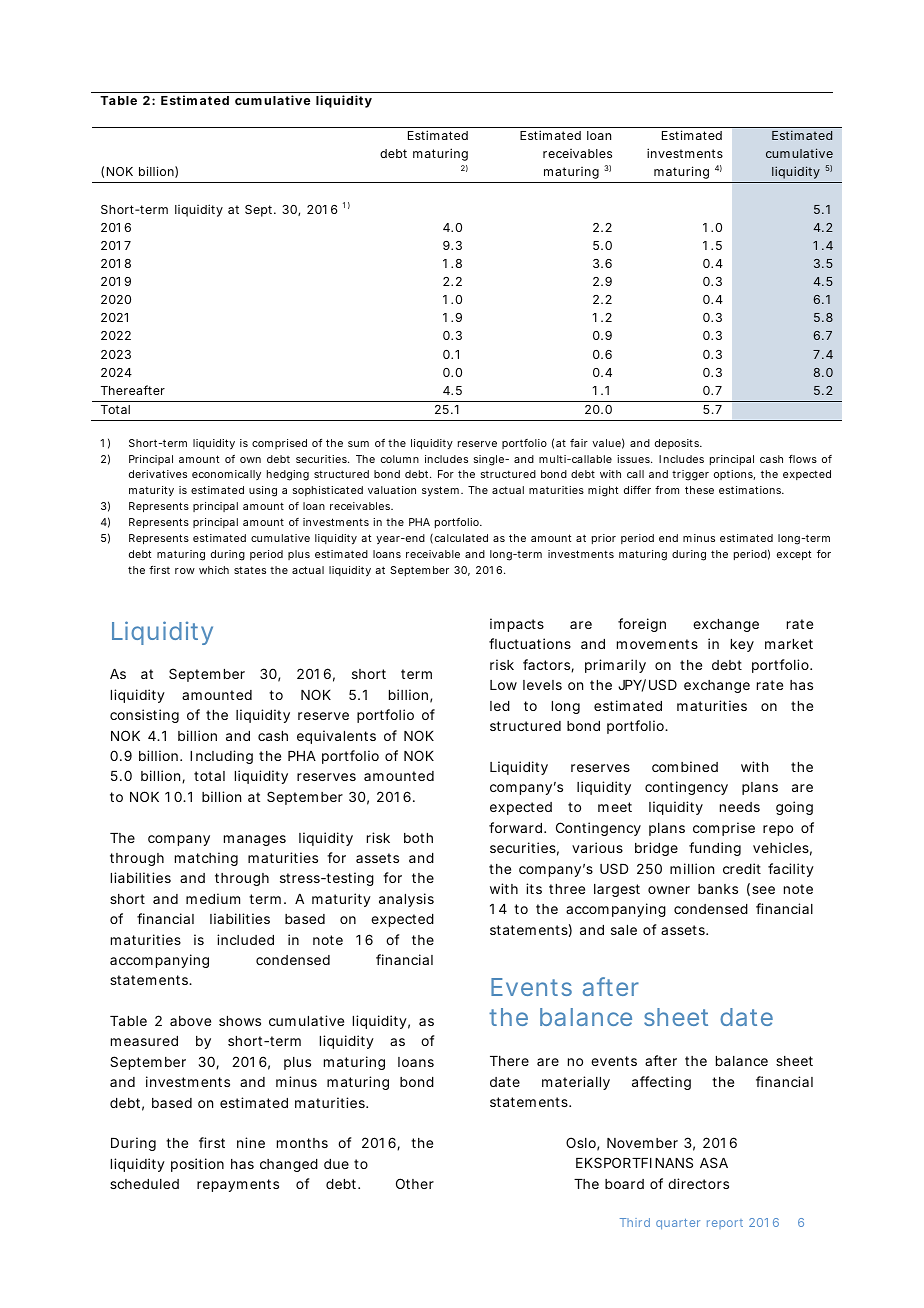  I want to click on Other, so click(415, 1183).
